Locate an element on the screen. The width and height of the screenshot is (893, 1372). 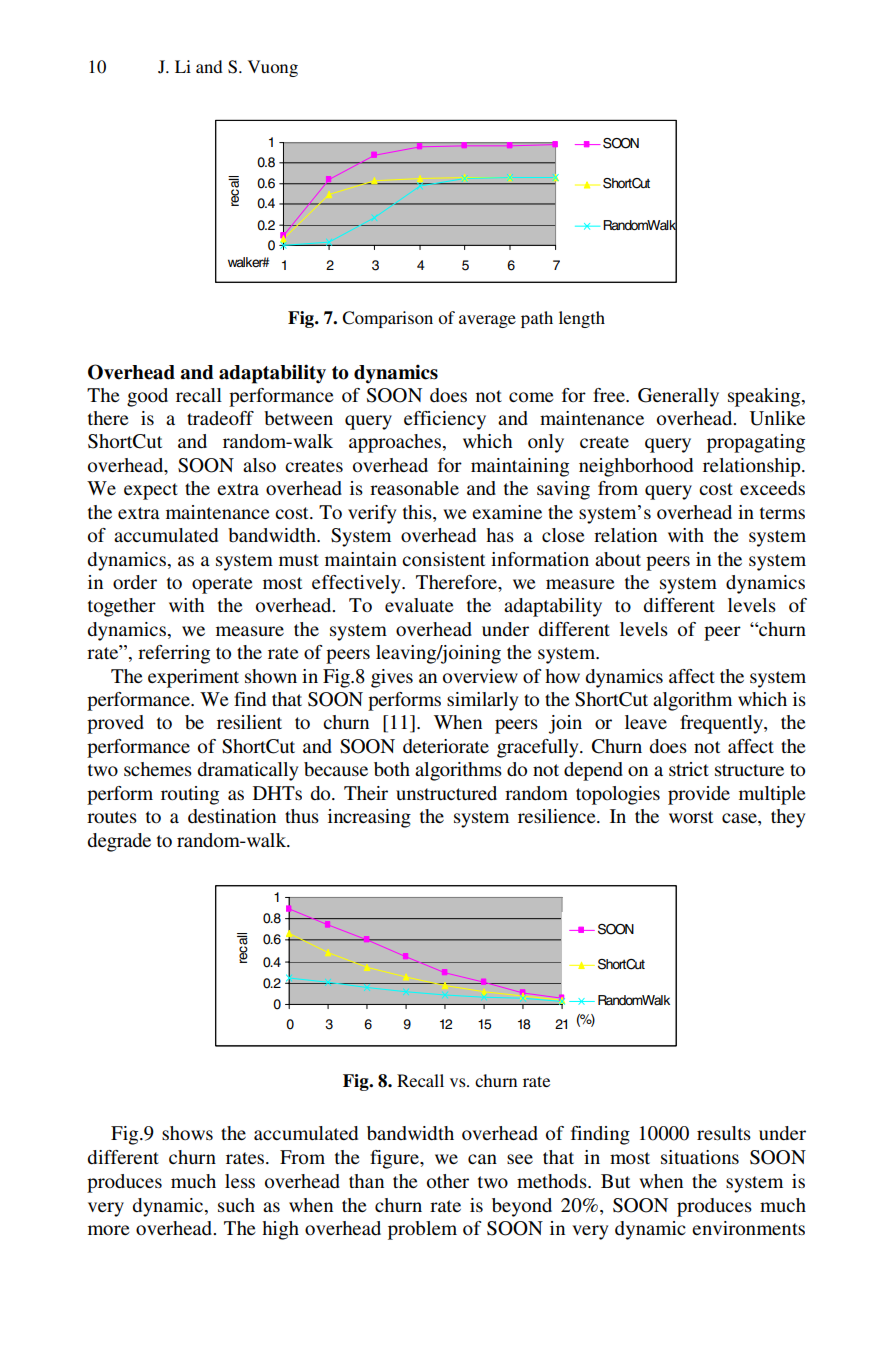
average is located at coordinates (487, 321).
